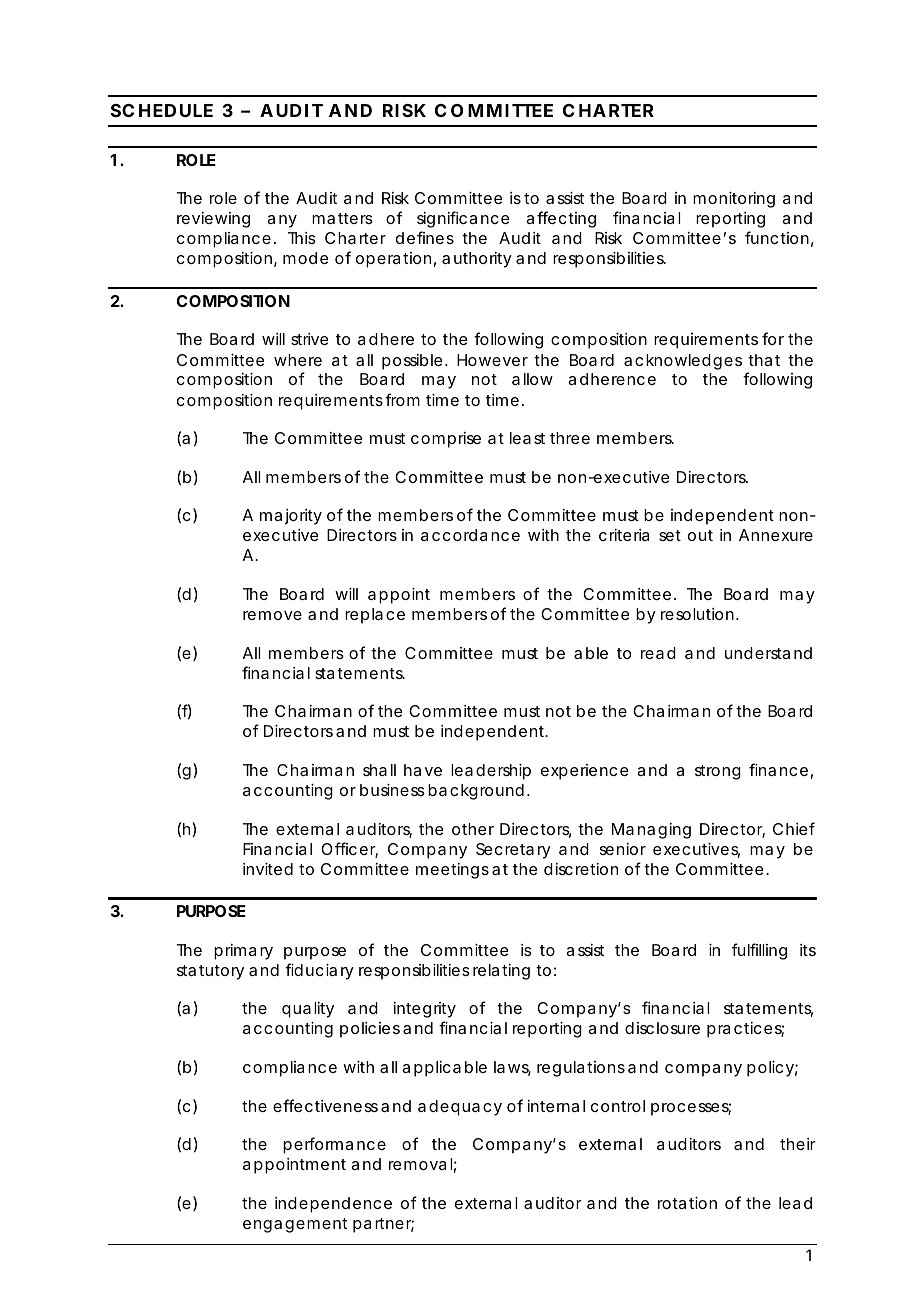 The width and height of the image is (924, 1308). I want to click on SCHEDULE, so click(162, 110).
